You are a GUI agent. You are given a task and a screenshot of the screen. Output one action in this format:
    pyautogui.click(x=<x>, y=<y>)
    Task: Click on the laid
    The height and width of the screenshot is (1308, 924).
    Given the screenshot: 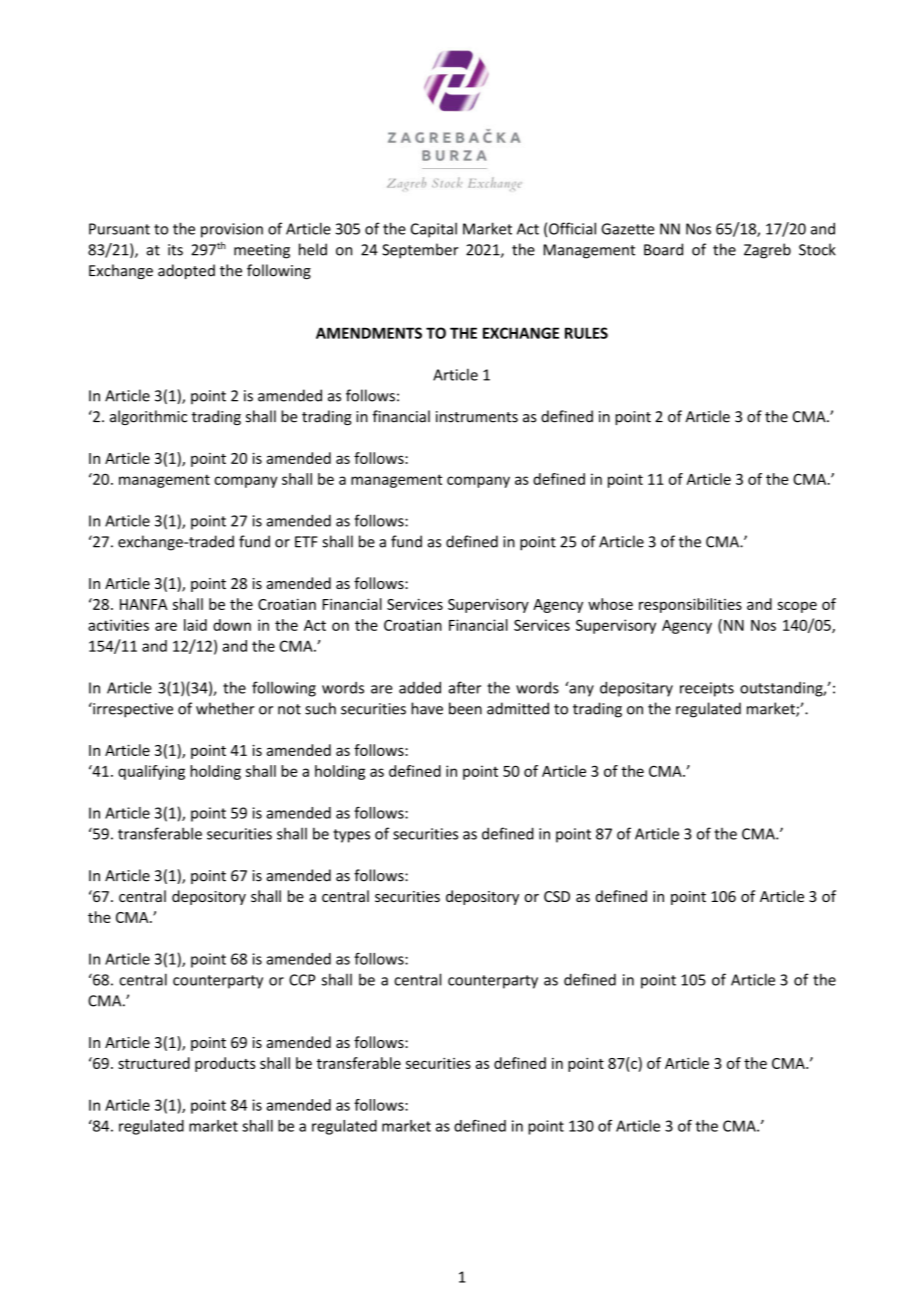 What is the action you would take?
    pyautogui.click(x=195, y=625)
